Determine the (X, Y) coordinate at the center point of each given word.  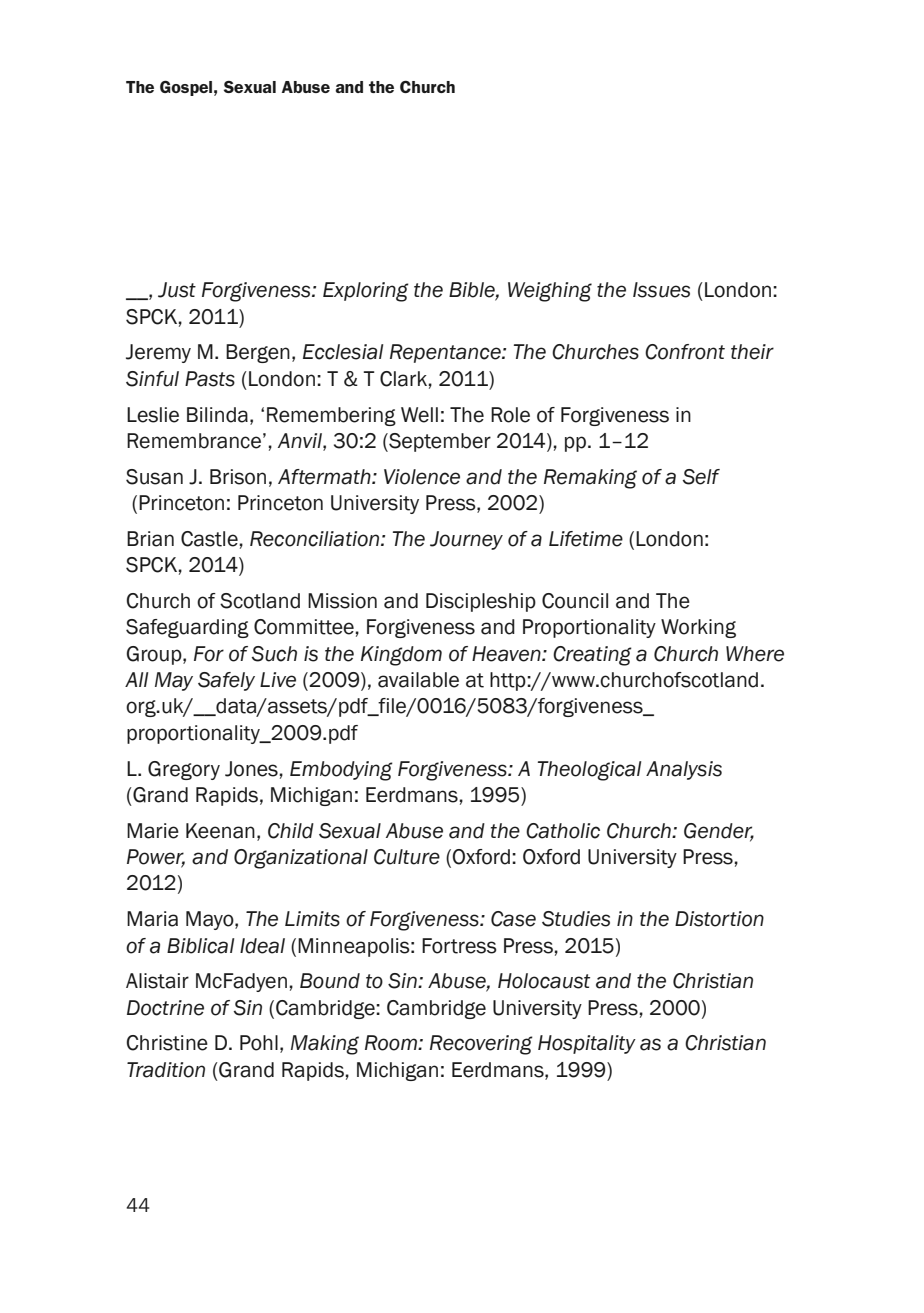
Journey (466, 540)
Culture (407, 857)
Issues (661, 290)
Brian (150, 539)
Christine (167, 1043)
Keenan (220, 831)
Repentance (446, 353)
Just (177, 290)
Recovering (481, 1045)
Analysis (684, 770)
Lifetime (586, 539)
